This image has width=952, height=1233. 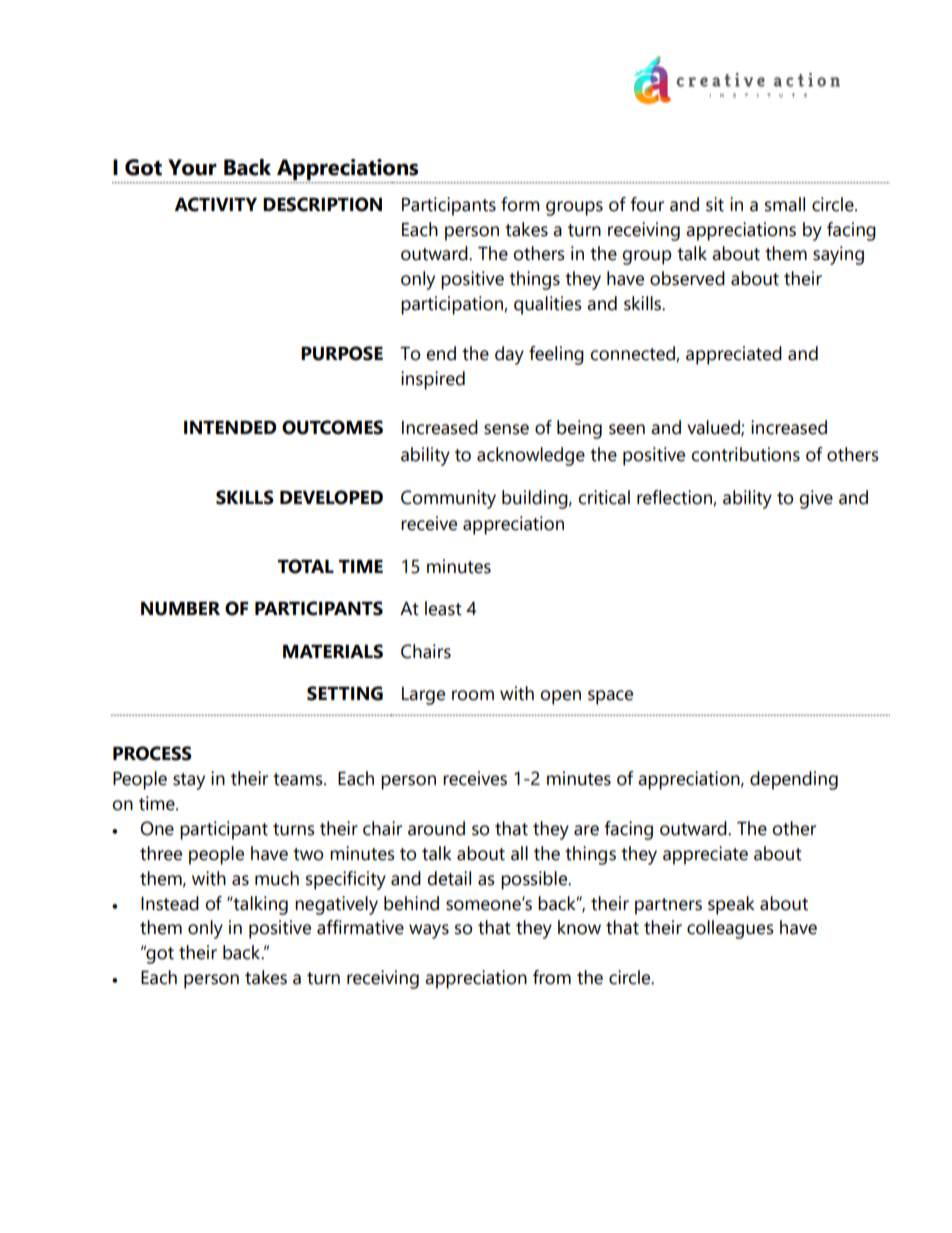 What do you see at coordinates (520, 204) in the image?
I see `form` at bounding box center [520, 204].
